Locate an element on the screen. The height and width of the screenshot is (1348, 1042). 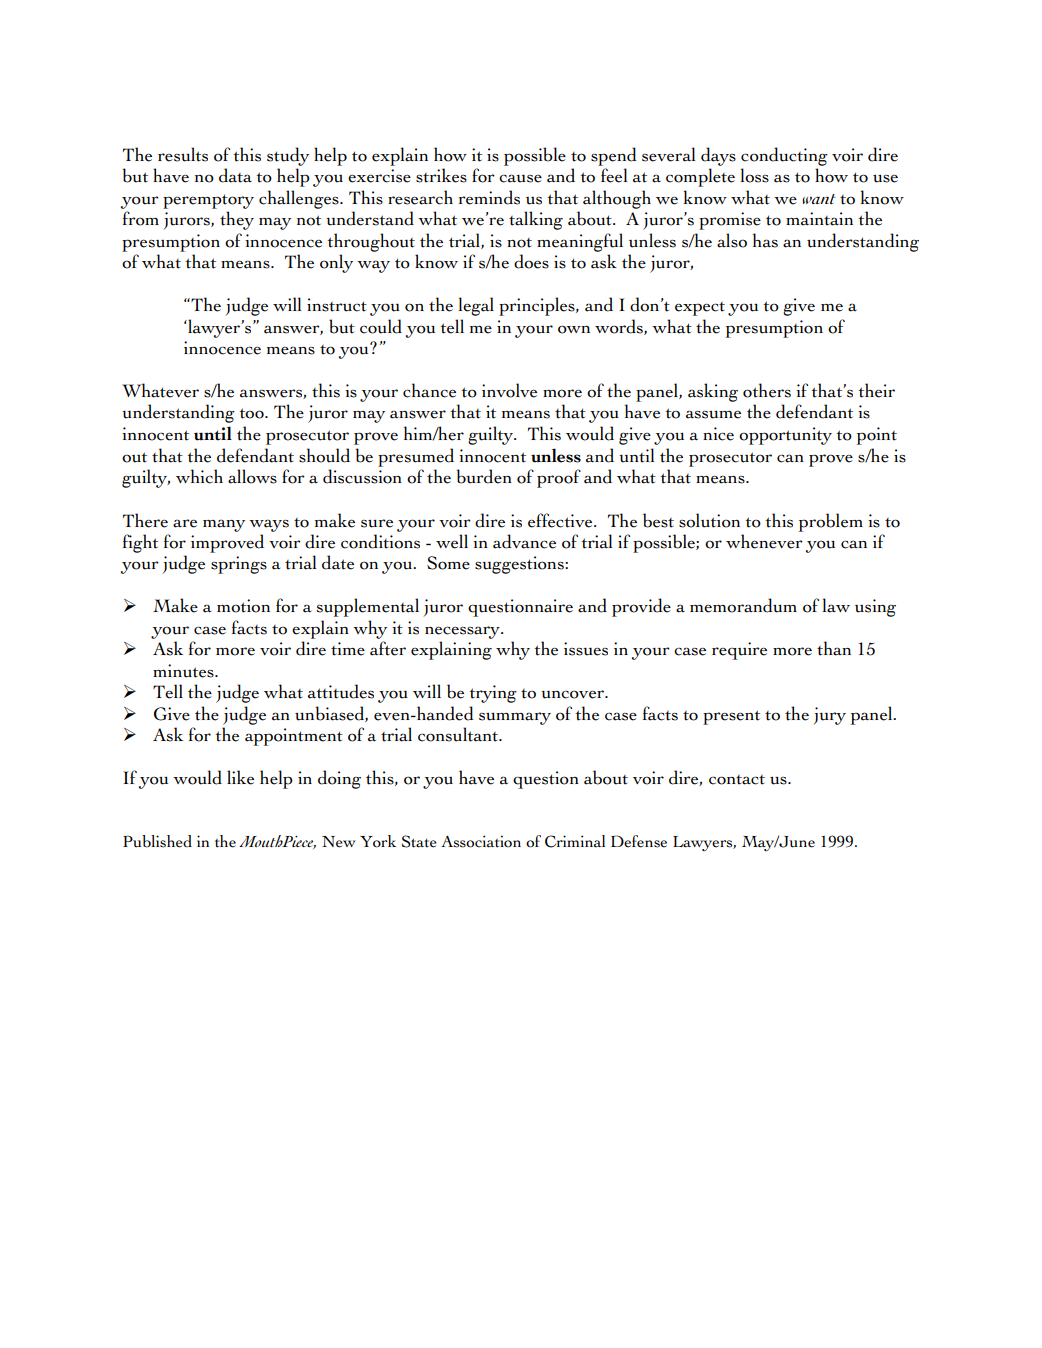
involve is located at coordinates (509, 390).
